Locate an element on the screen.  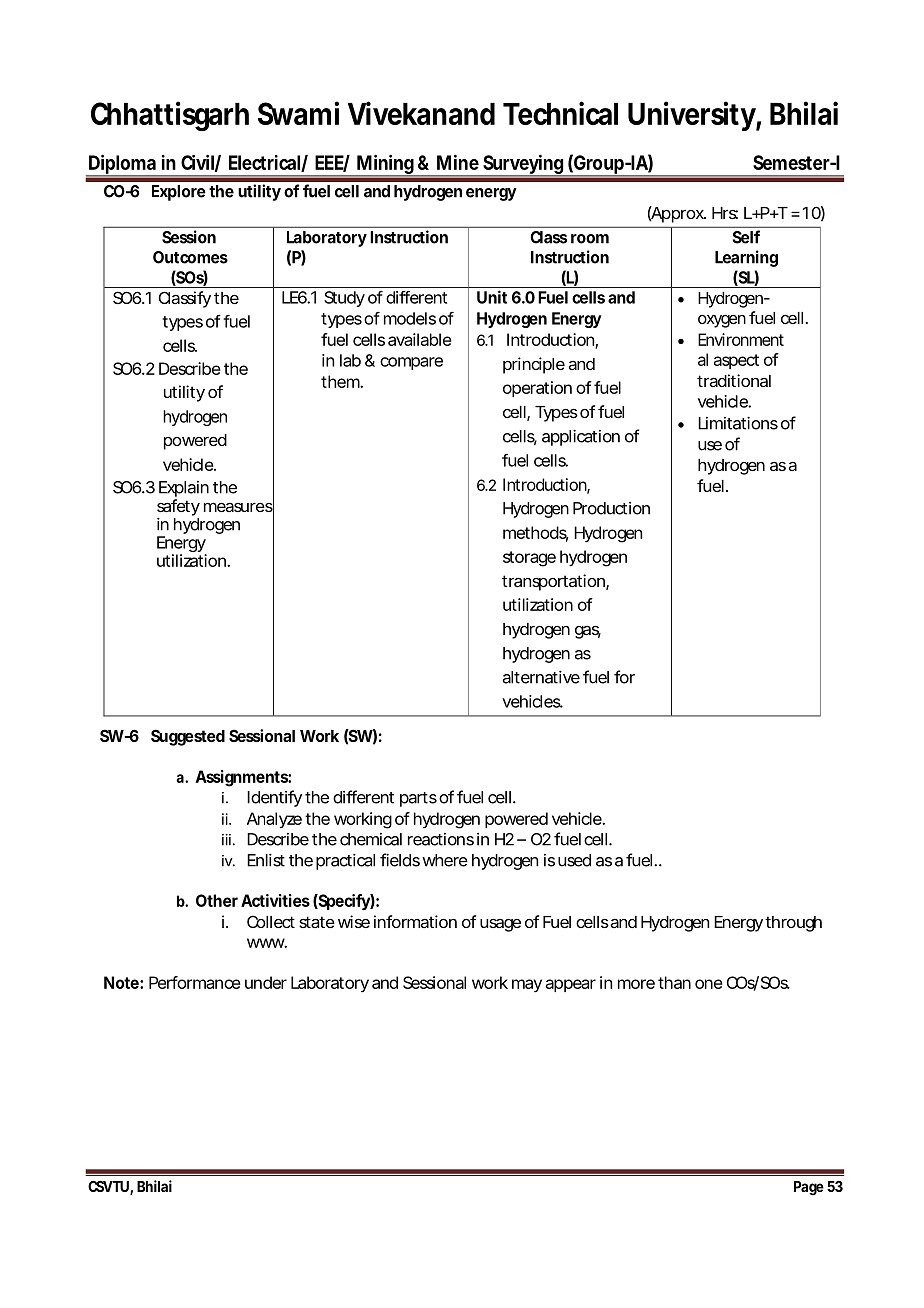
Chhattisgarh is located at coordinates (170, 116).
